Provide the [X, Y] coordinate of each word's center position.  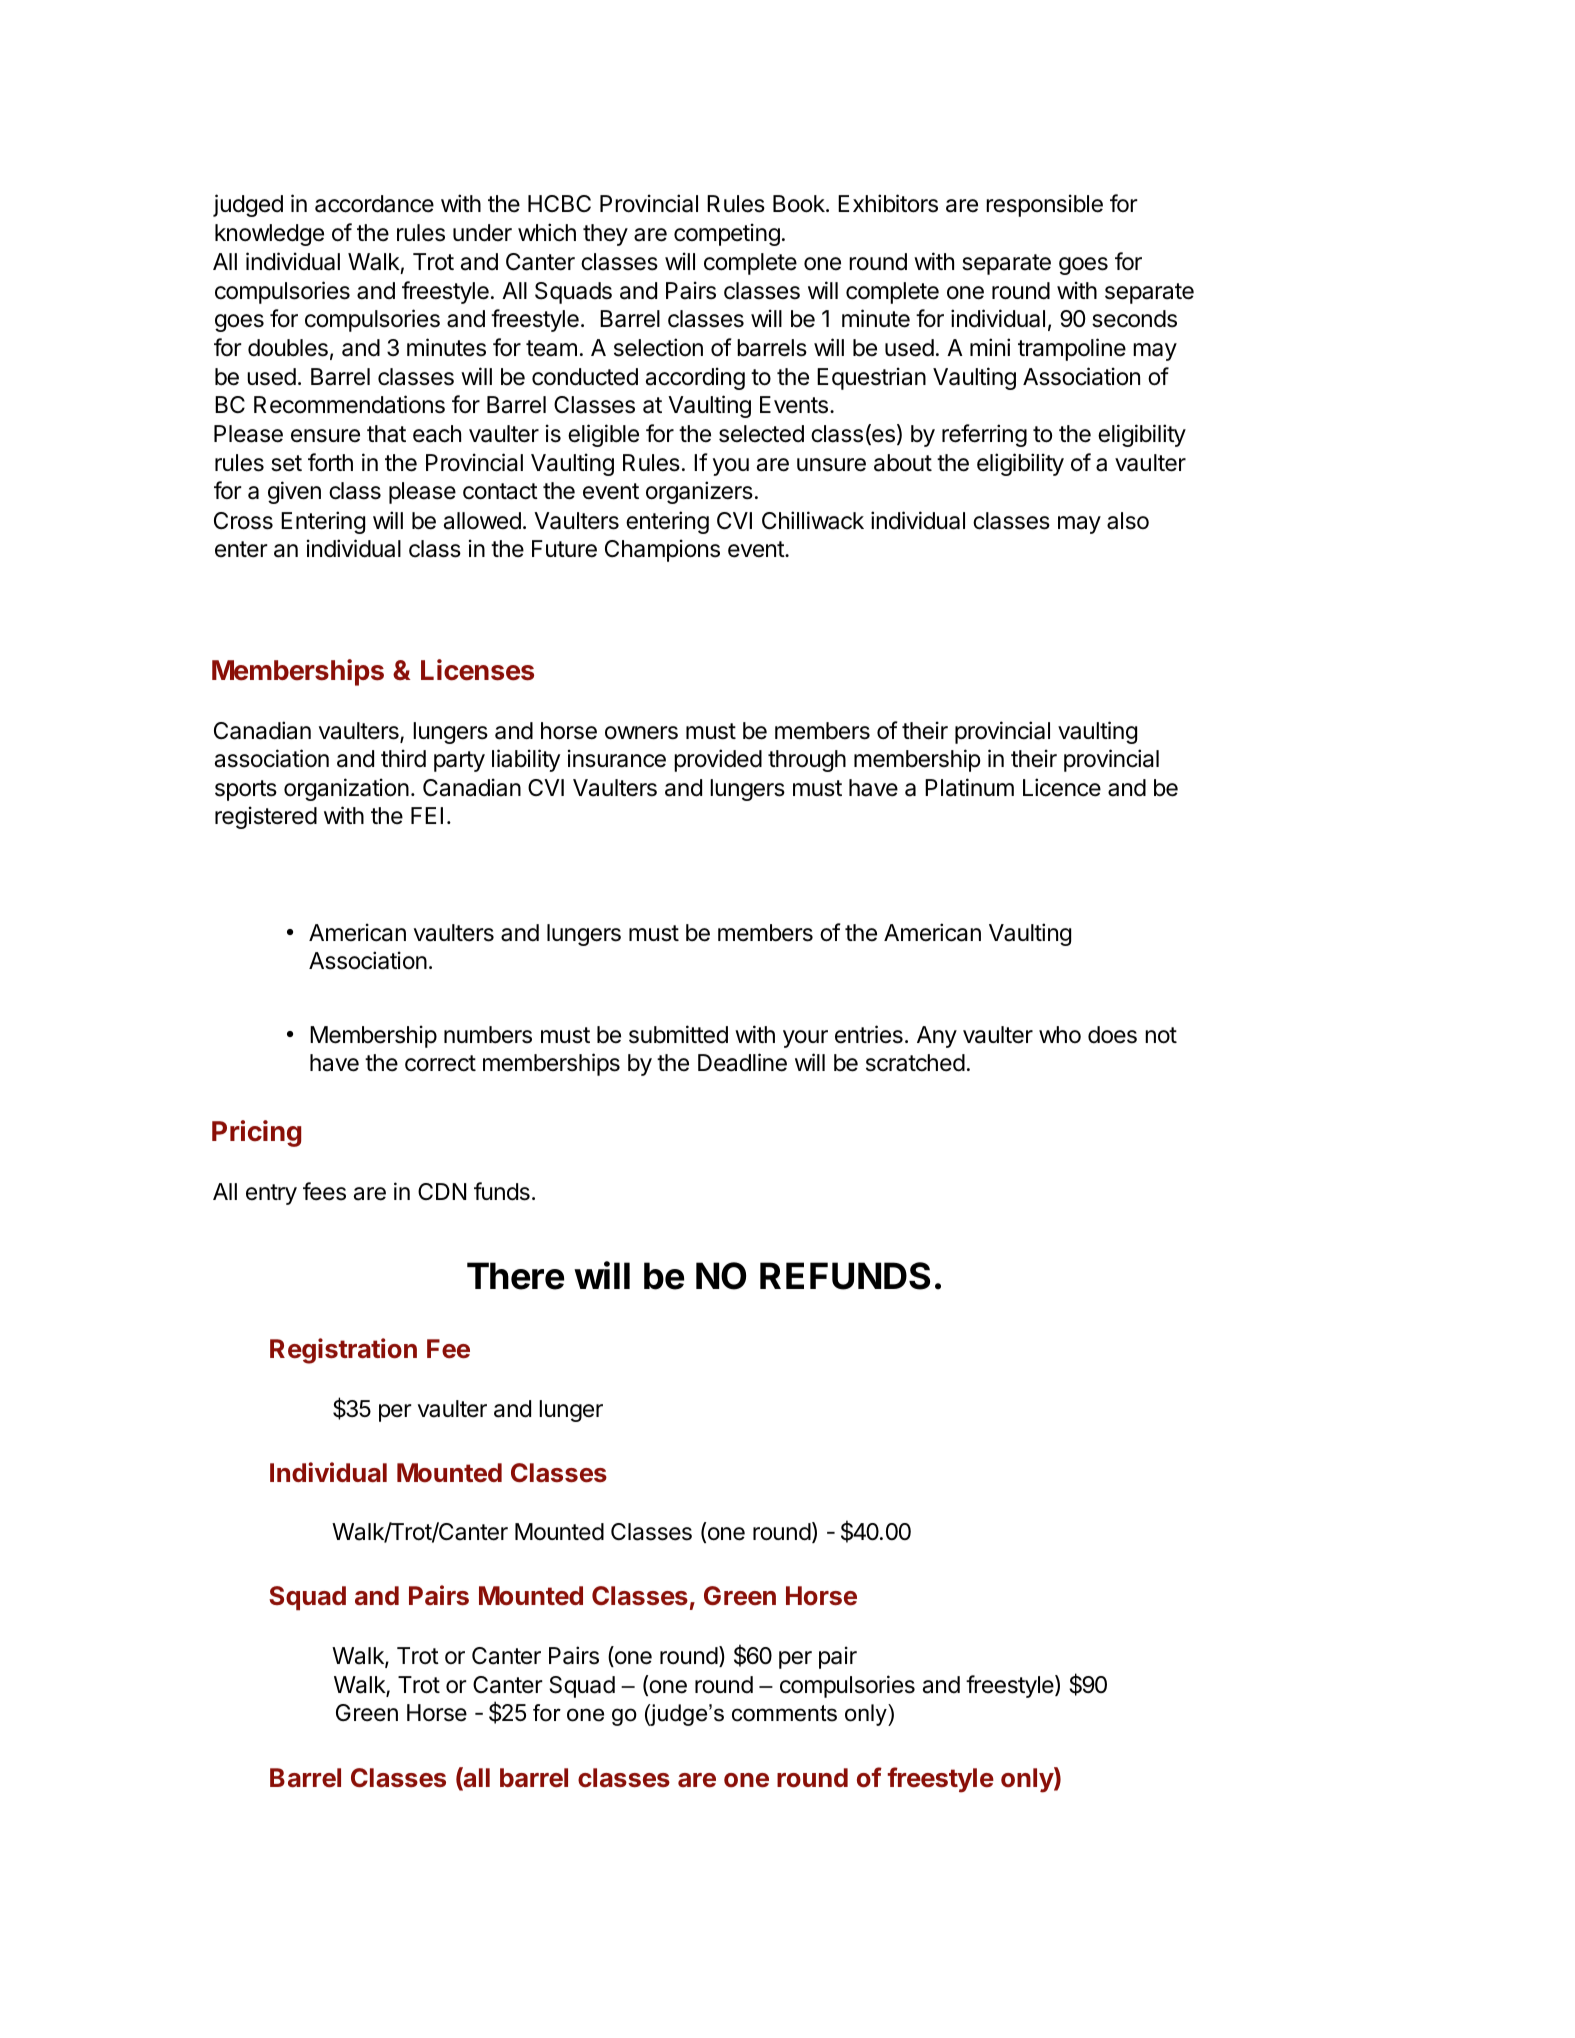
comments [784, 1713]
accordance [374, 204]
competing [727, 234]
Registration [343, 1351]
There [515, 1276]
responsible [1044, 205]
